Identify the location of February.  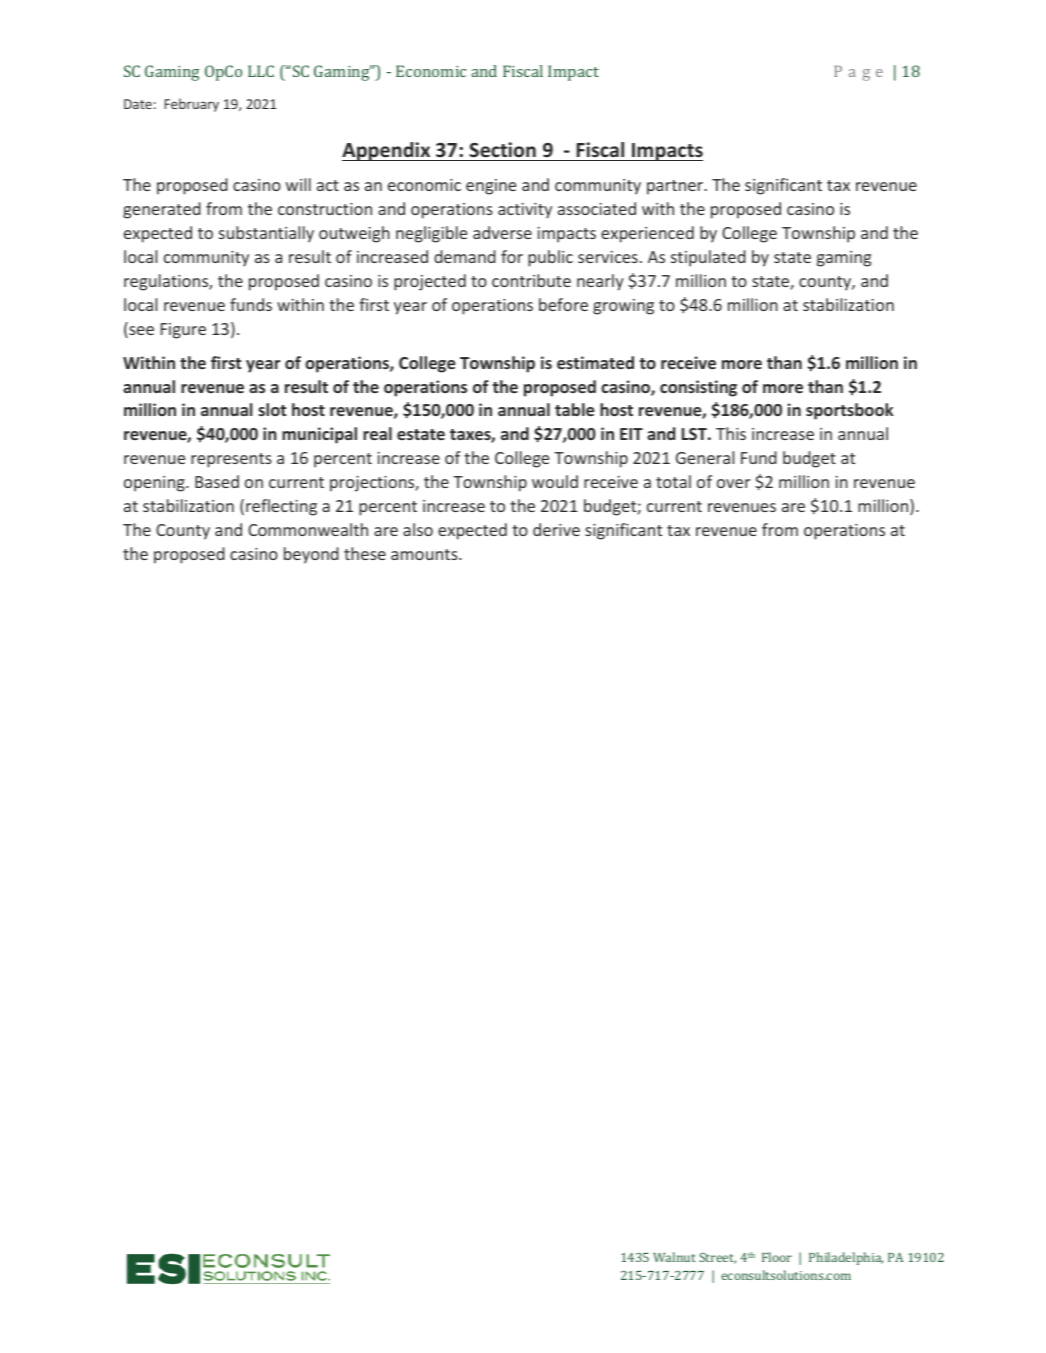
(192, 105).
